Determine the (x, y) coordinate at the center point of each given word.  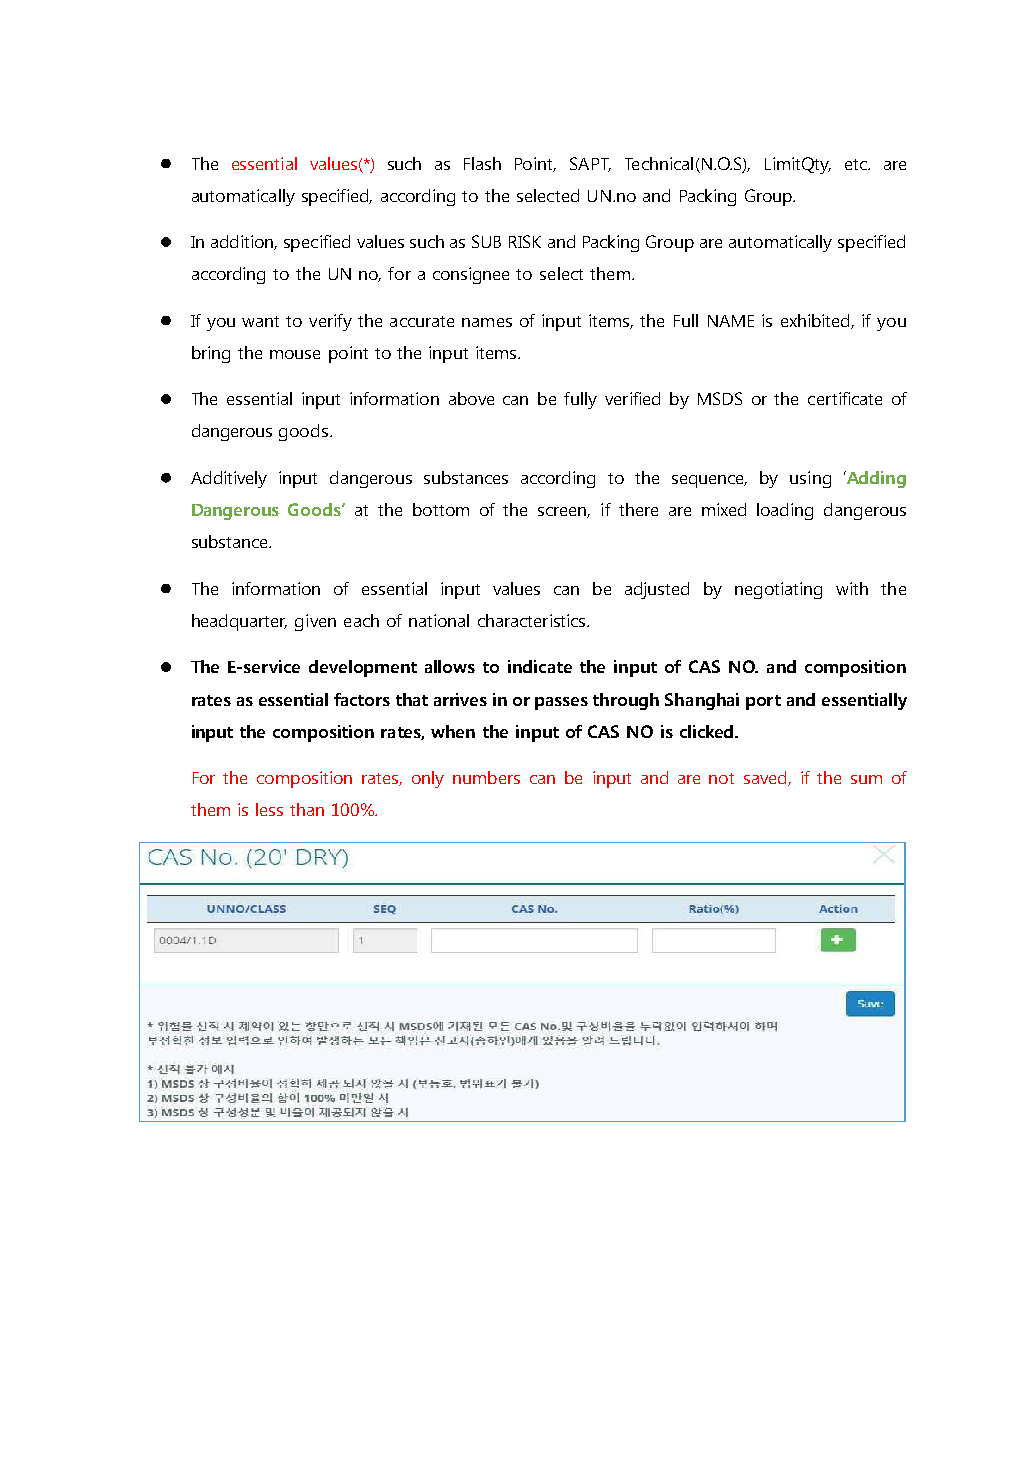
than (307, 809)
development (363, 668)
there (638, 509)
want (260, 321)
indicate (540, 666)
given (315, 622)
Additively (229, 479)
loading (785, 511)
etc (857, 164)
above (471, 398)
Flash (482, 163)
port (763, 702)
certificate (845, 398)
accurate (422, 321)
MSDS (720, 398)
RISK (525, 241)
